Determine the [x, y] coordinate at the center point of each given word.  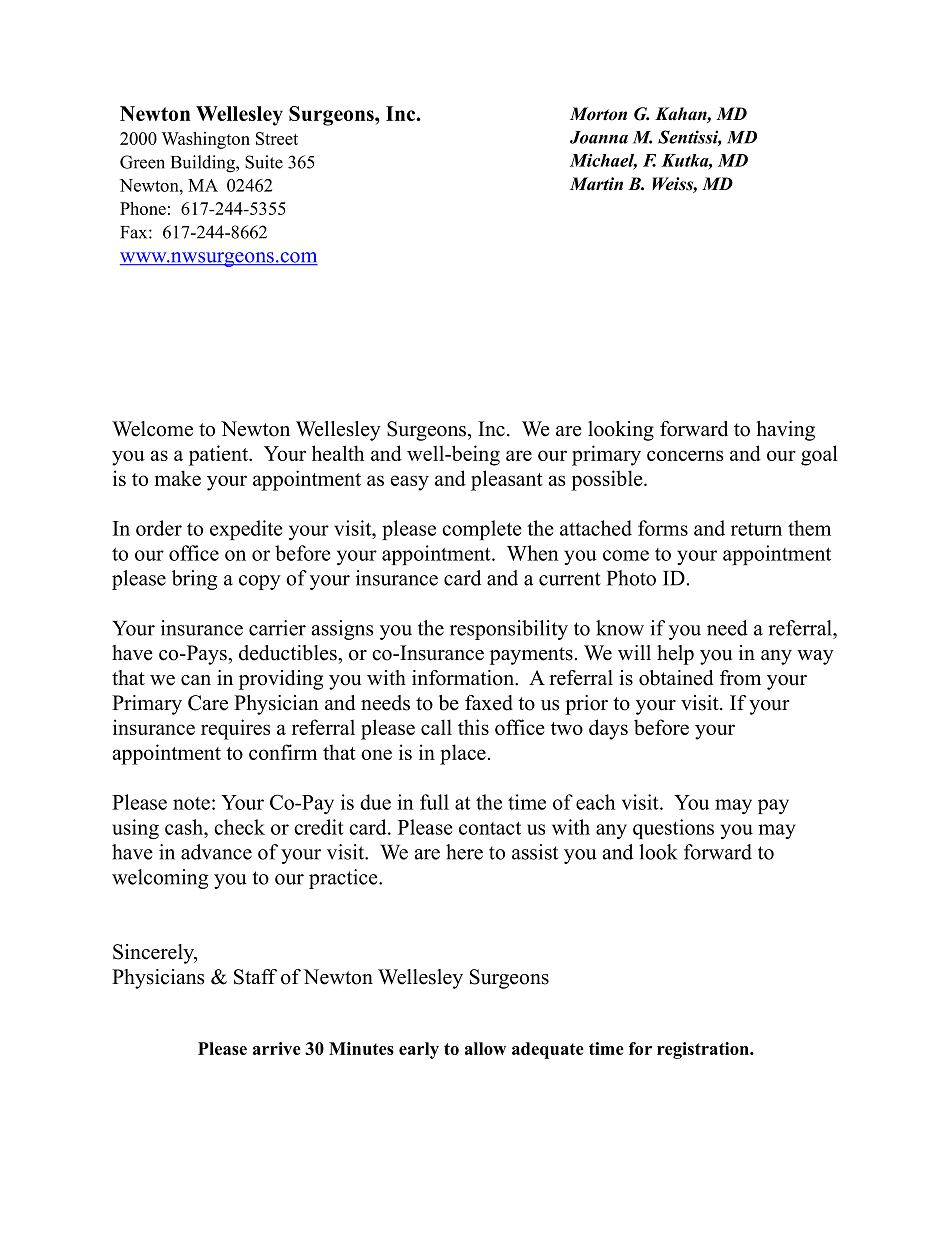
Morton [598, 114]
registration [704, 1050]
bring [194, 580]
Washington [206, 140]
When [533, 553]
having [785, 431]
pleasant [507, 480]
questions [673, 829]
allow [485, 1048]
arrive [277, 1048]
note [191, 803]
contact [490, 828]
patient [220, 455]
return [756, 529]
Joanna [599, 137]
